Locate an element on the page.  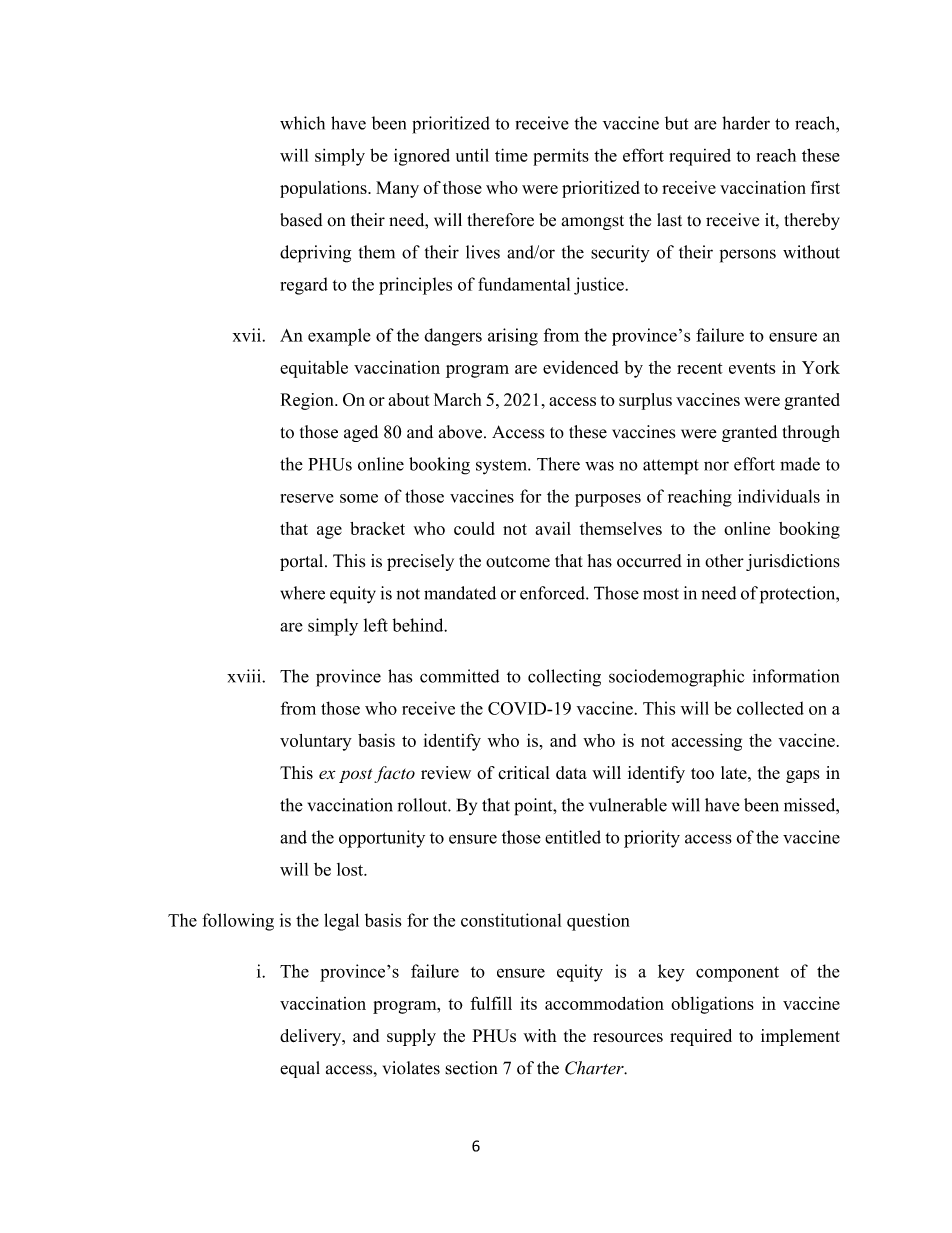
which is located at coordinates (302, 123).
